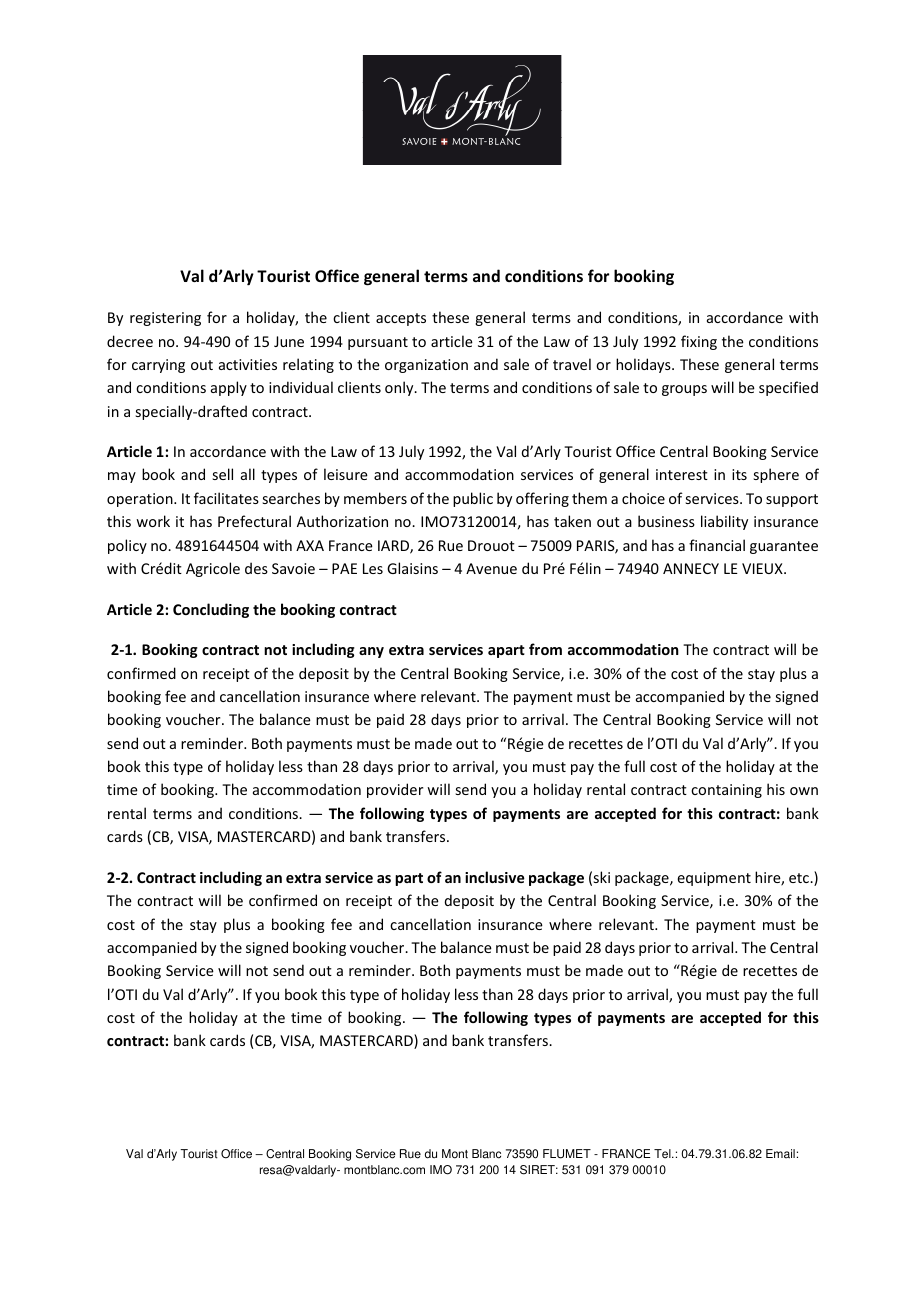 The image size is (924, 1308). Describe the element at coordinates (663, 1154) in the screenshot. I see `Tel` at that location.
